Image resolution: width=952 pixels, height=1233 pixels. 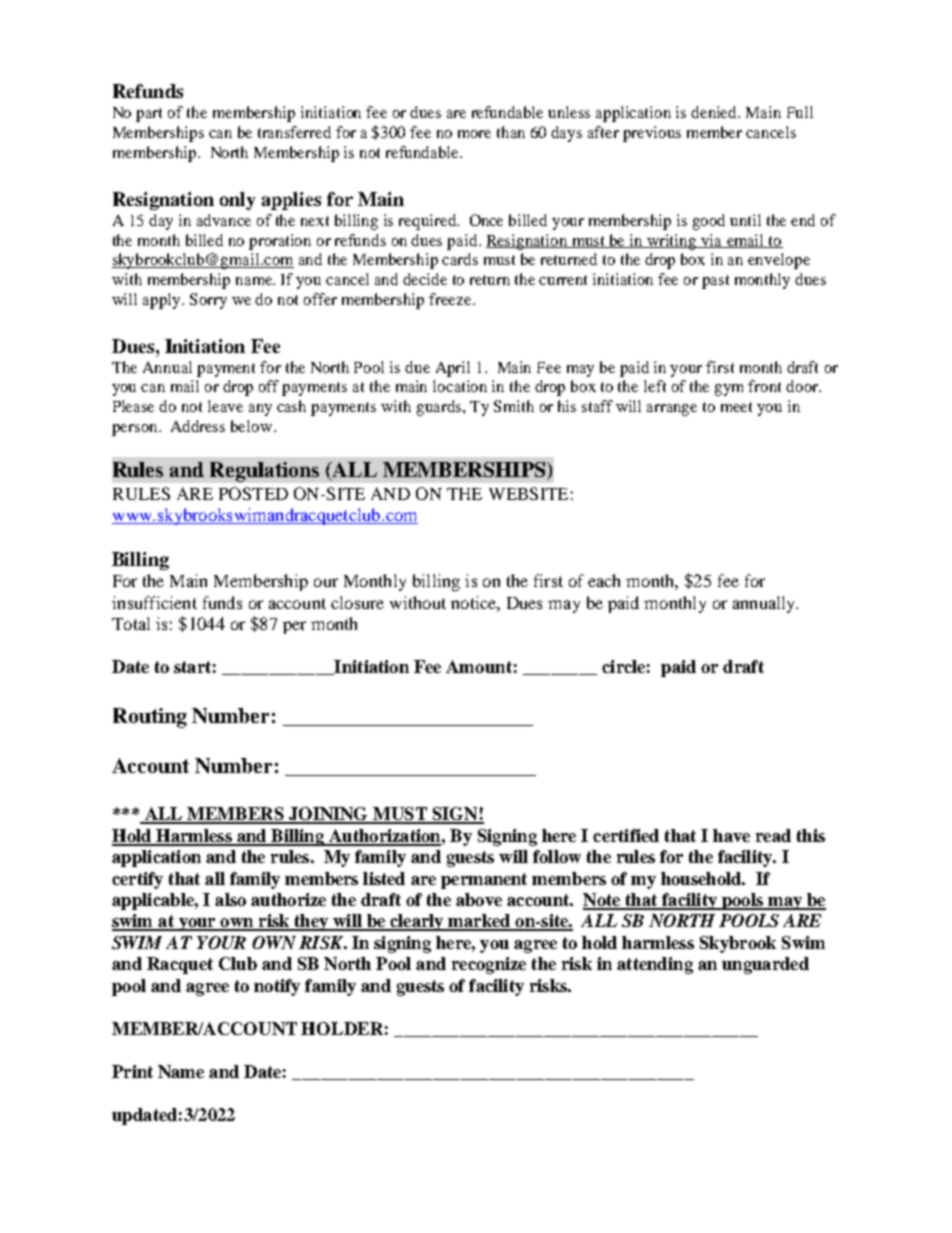 What do you see at coordinates (489, 965) in the page?
I see `recognize` at bounding box center [489, 965].
